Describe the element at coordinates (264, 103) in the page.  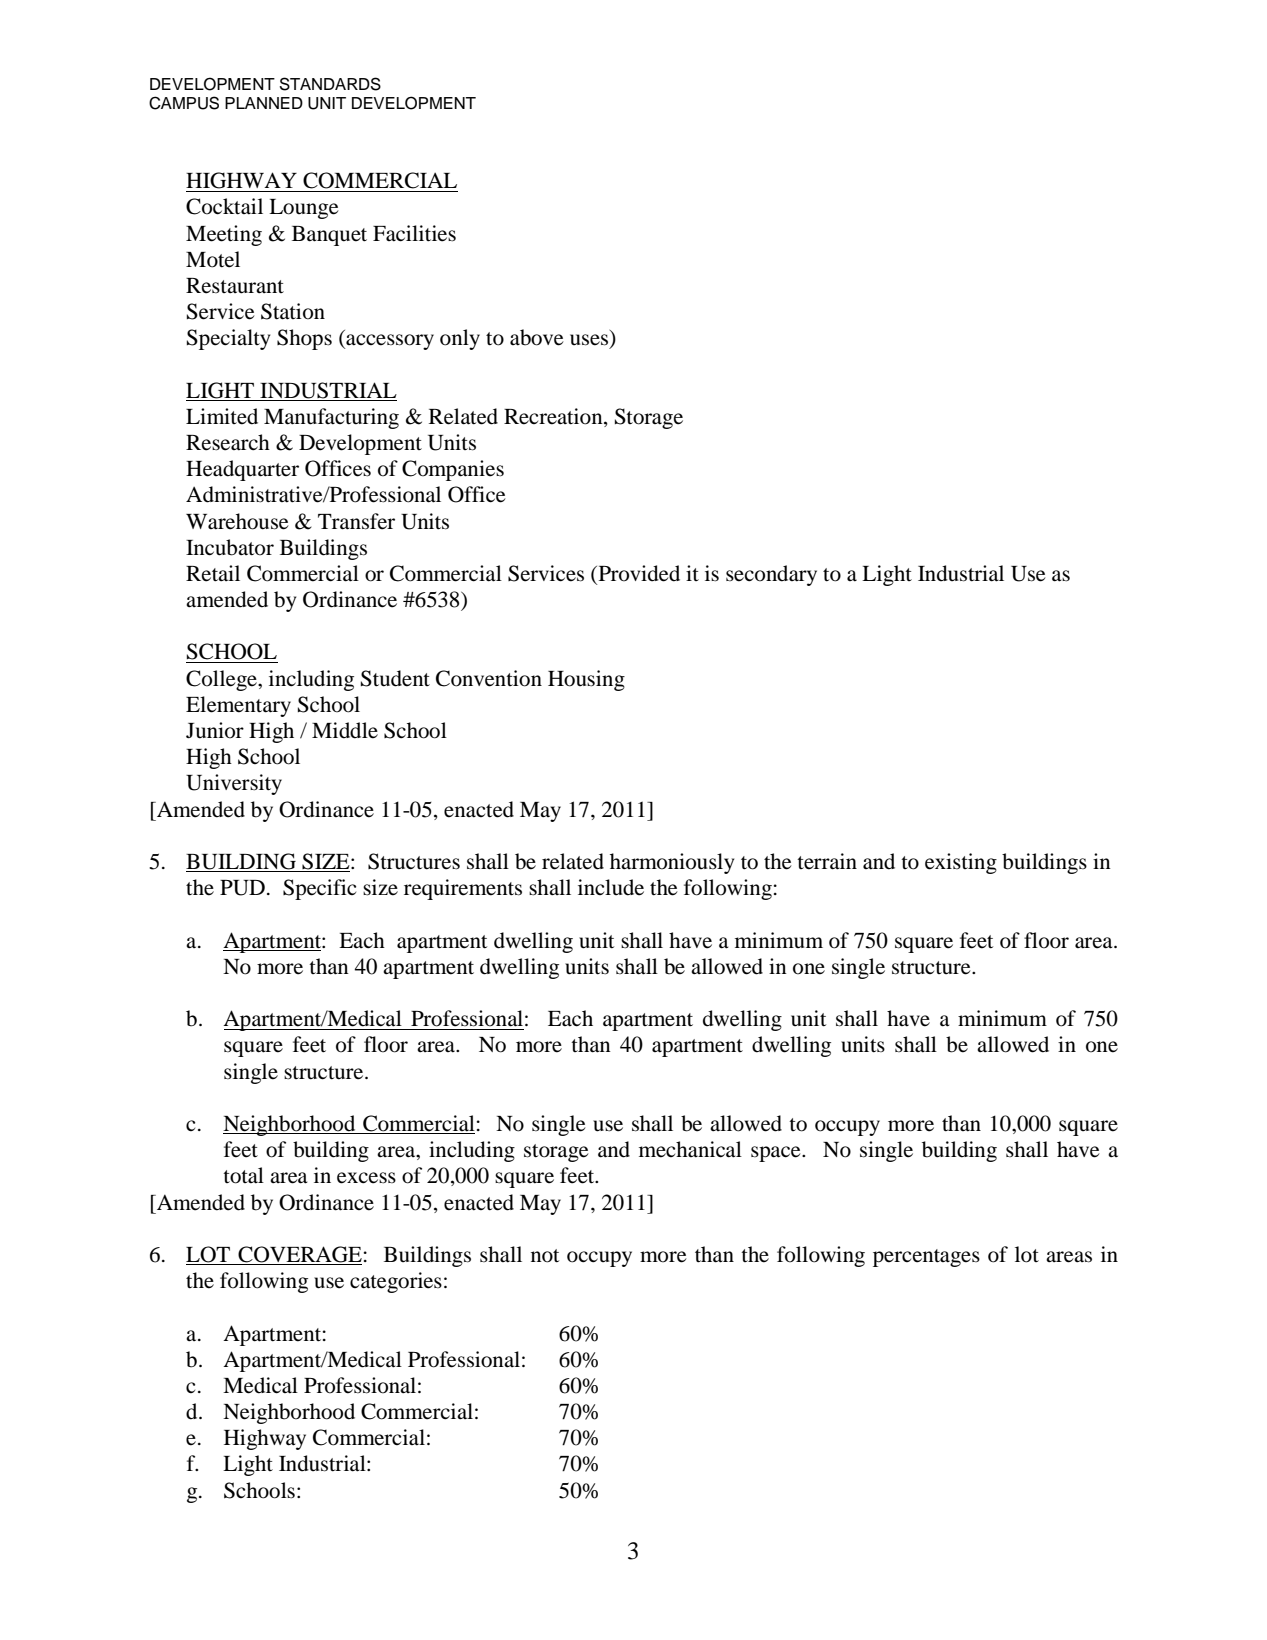
I see `PLANNED` at that location.
